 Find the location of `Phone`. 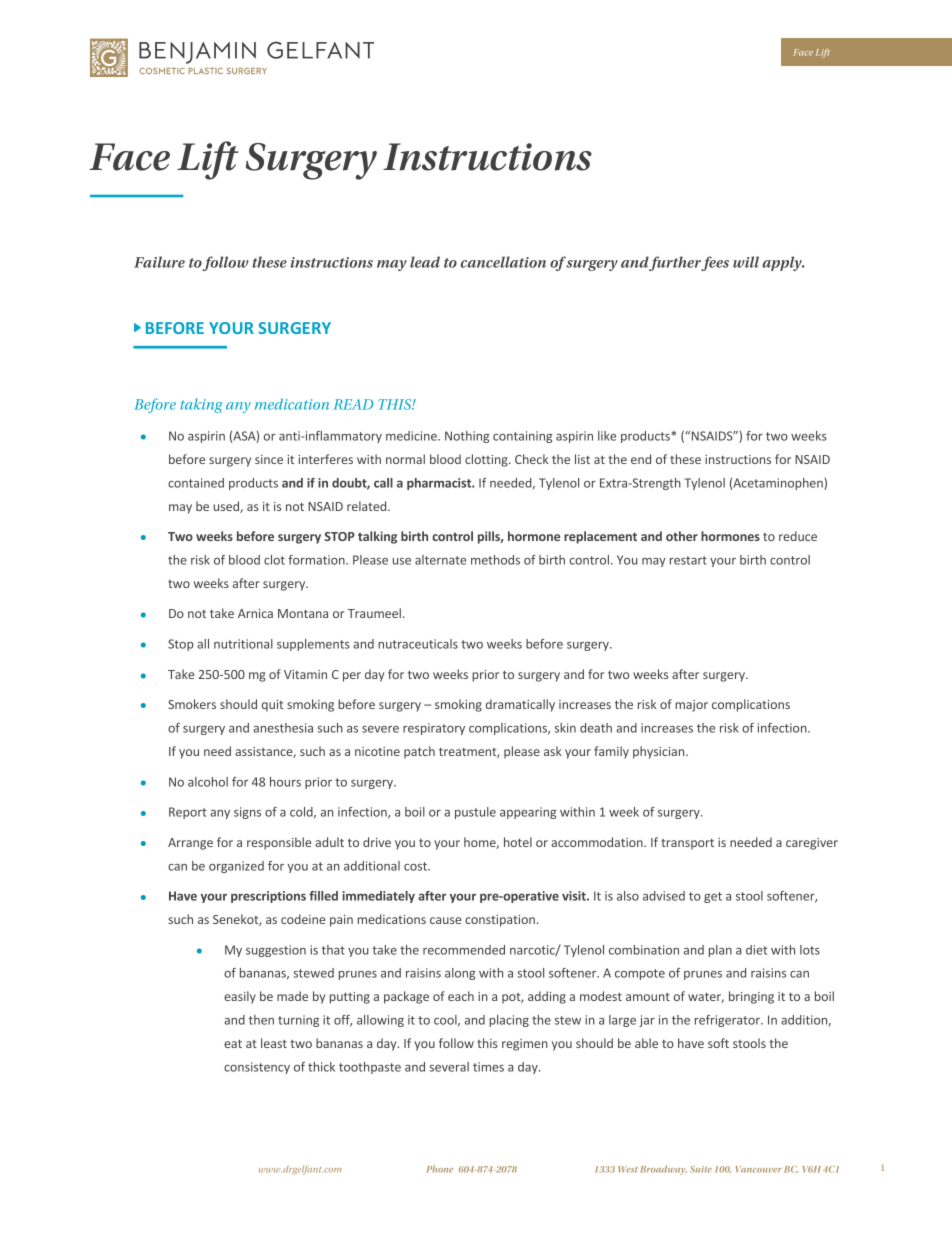

Phone is located at coordinates (440, 1169).
